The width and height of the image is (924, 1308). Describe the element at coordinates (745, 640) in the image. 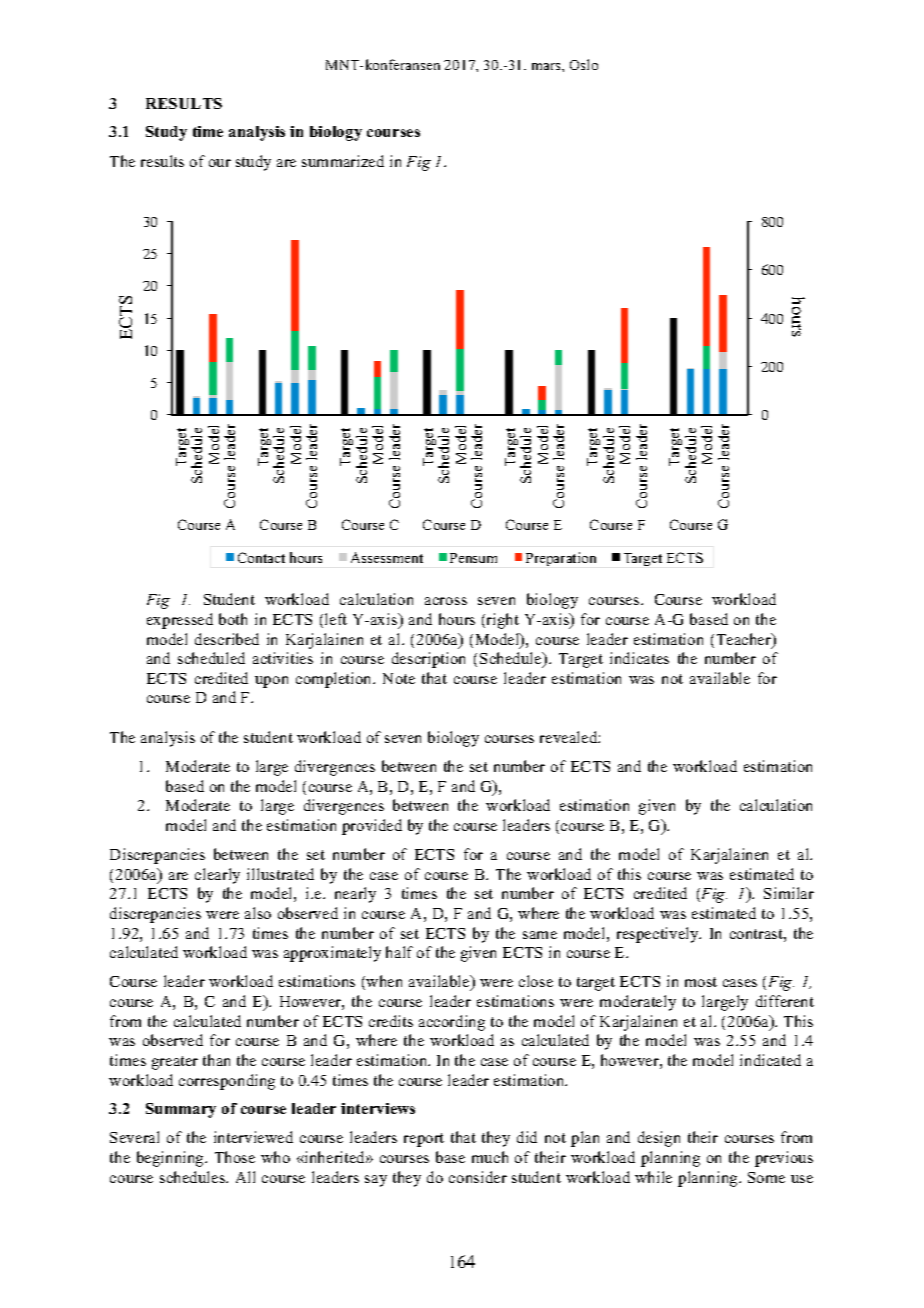

I see `Teacher` at that location.
